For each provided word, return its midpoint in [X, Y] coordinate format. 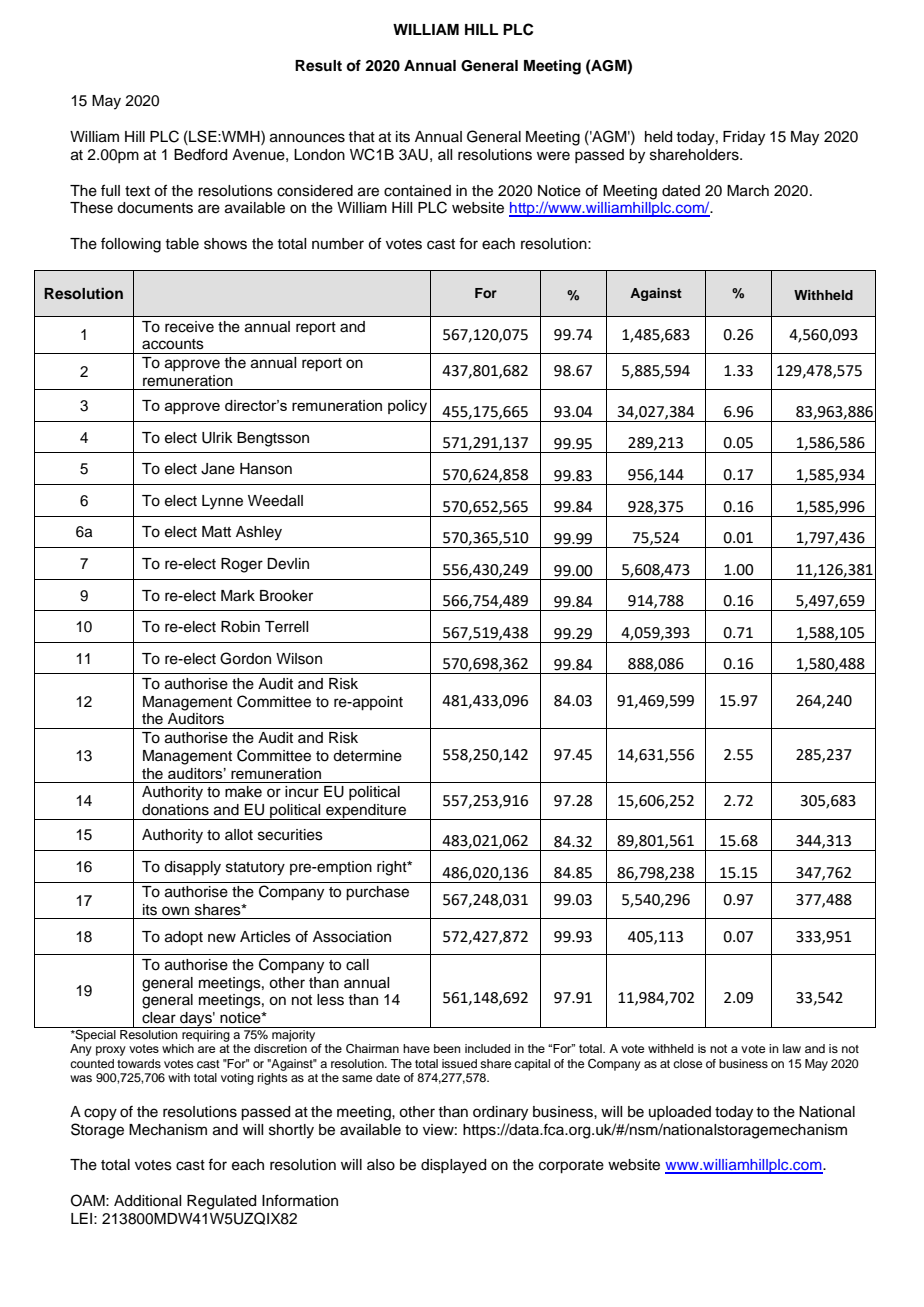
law [792, 1048]
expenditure [366, 812]
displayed [453, 1166]
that [361, 137]
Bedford [200, 154]
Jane [218, 469]
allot [239, 835]
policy [407, 407]
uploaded [680, 1113]
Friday [744, 138]
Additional [147, 1201]
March [748, 191]
